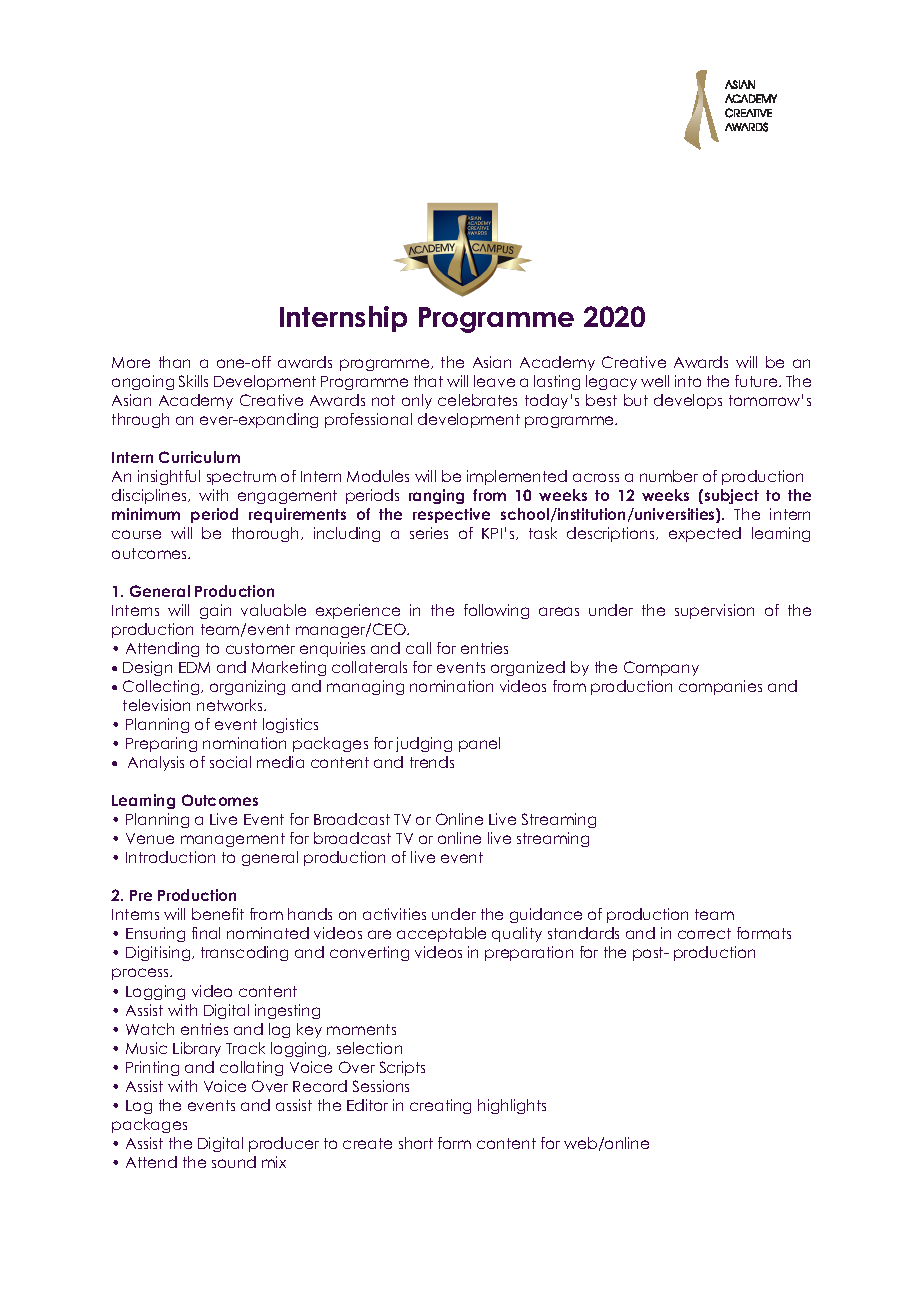 The width and height of the page is (924, 1308). What do you see at coordinates (193, 381) in the page?
I see `Skills` at bounding box center [193, 381].
